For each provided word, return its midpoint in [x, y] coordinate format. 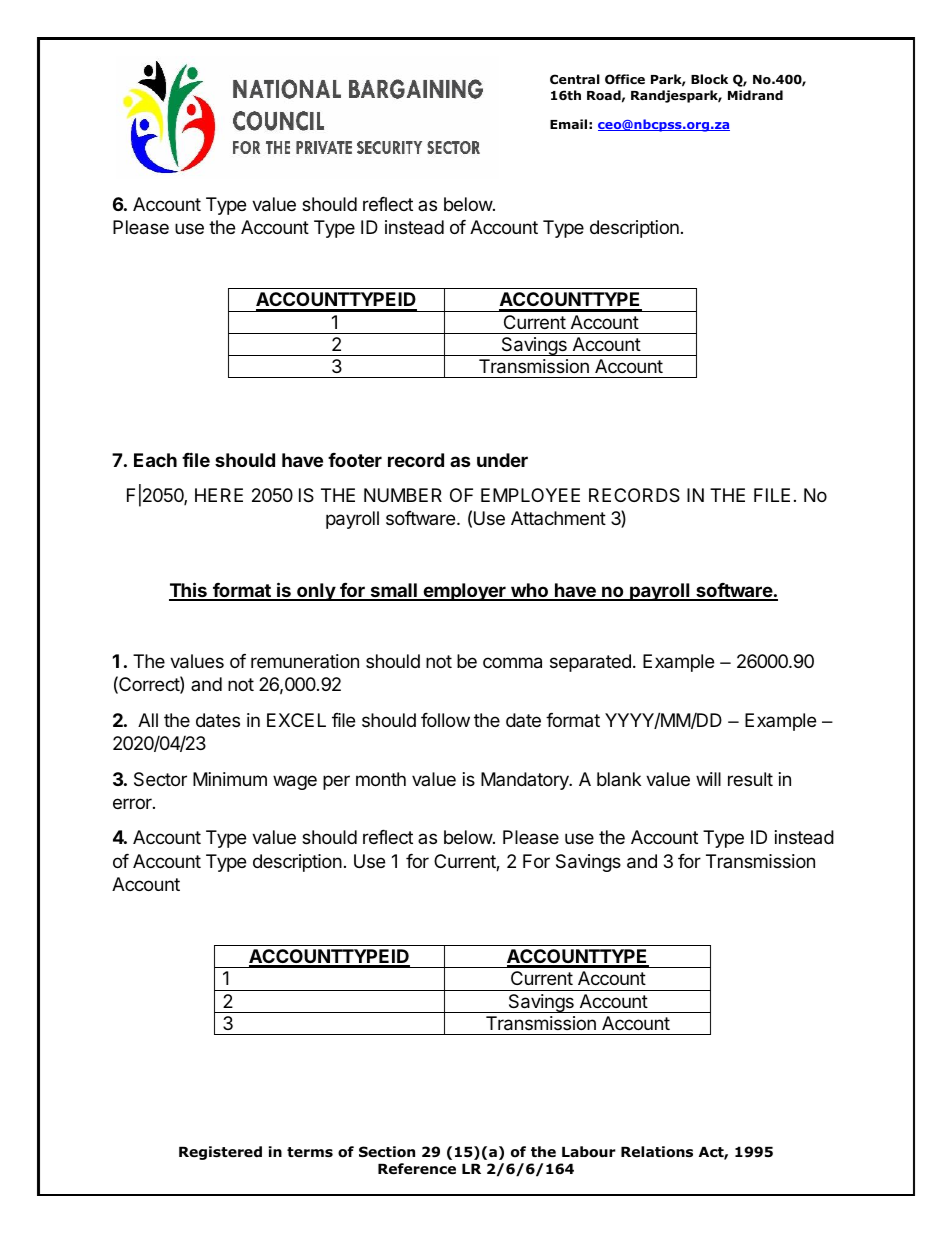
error [133, 803]
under [502, 460]
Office [625, 79]
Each [155, 460]
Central [575, 79]
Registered [220, 1153]
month [381, 779]
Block [709, 79]
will [708, 779]
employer [464, 592]
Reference [417, 1168]
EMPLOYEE [530, 495]
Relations [657, 1152]
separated [590, 663]
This [189, 591]
